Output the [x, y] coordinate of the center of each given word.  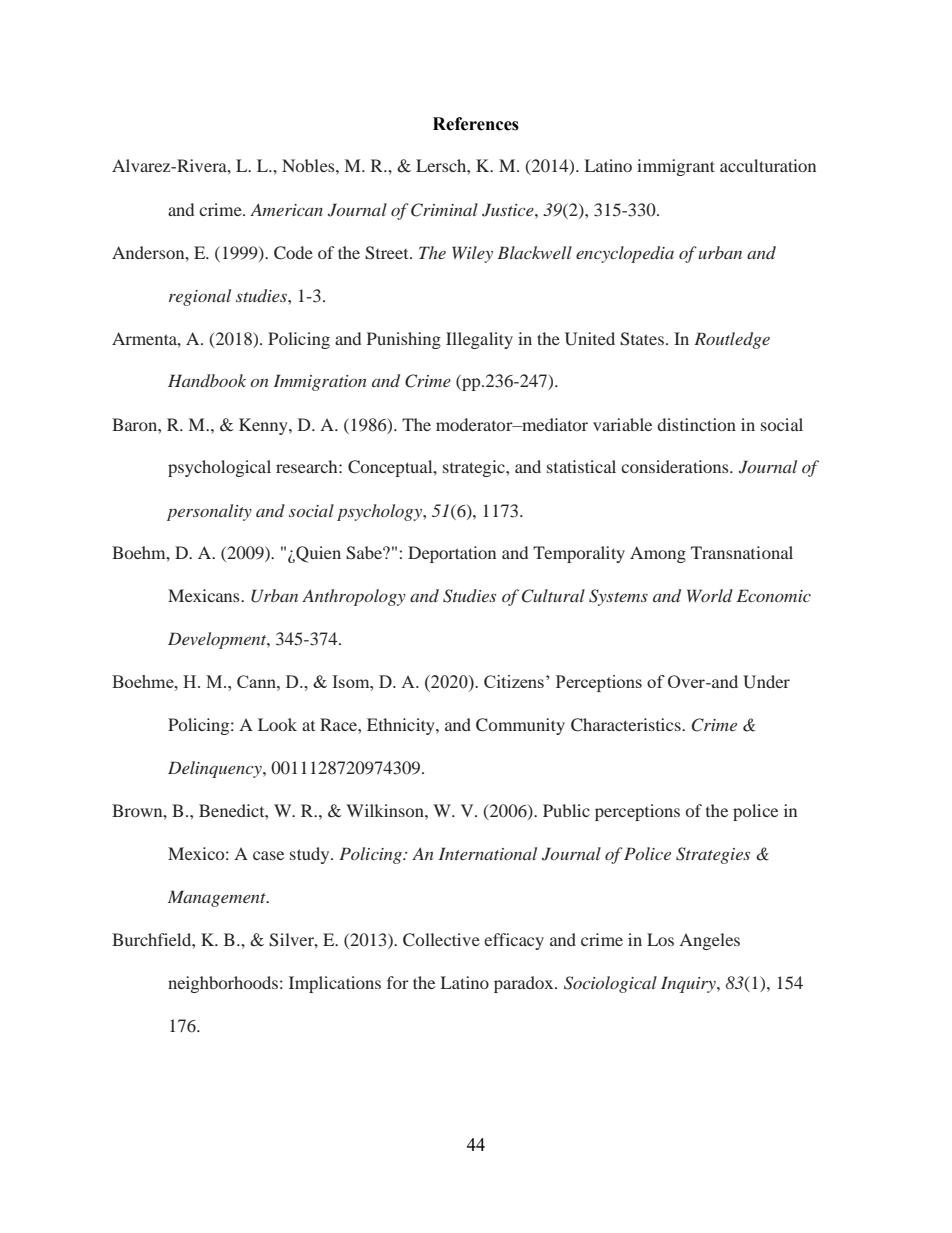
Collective [441, 940]
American [286, 209]
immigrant [676, 167]
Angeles [709, 941]
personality [209, 512]
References [476, 124]
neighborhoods [223, 984]
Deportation [452, 554]
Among [658, 554]
